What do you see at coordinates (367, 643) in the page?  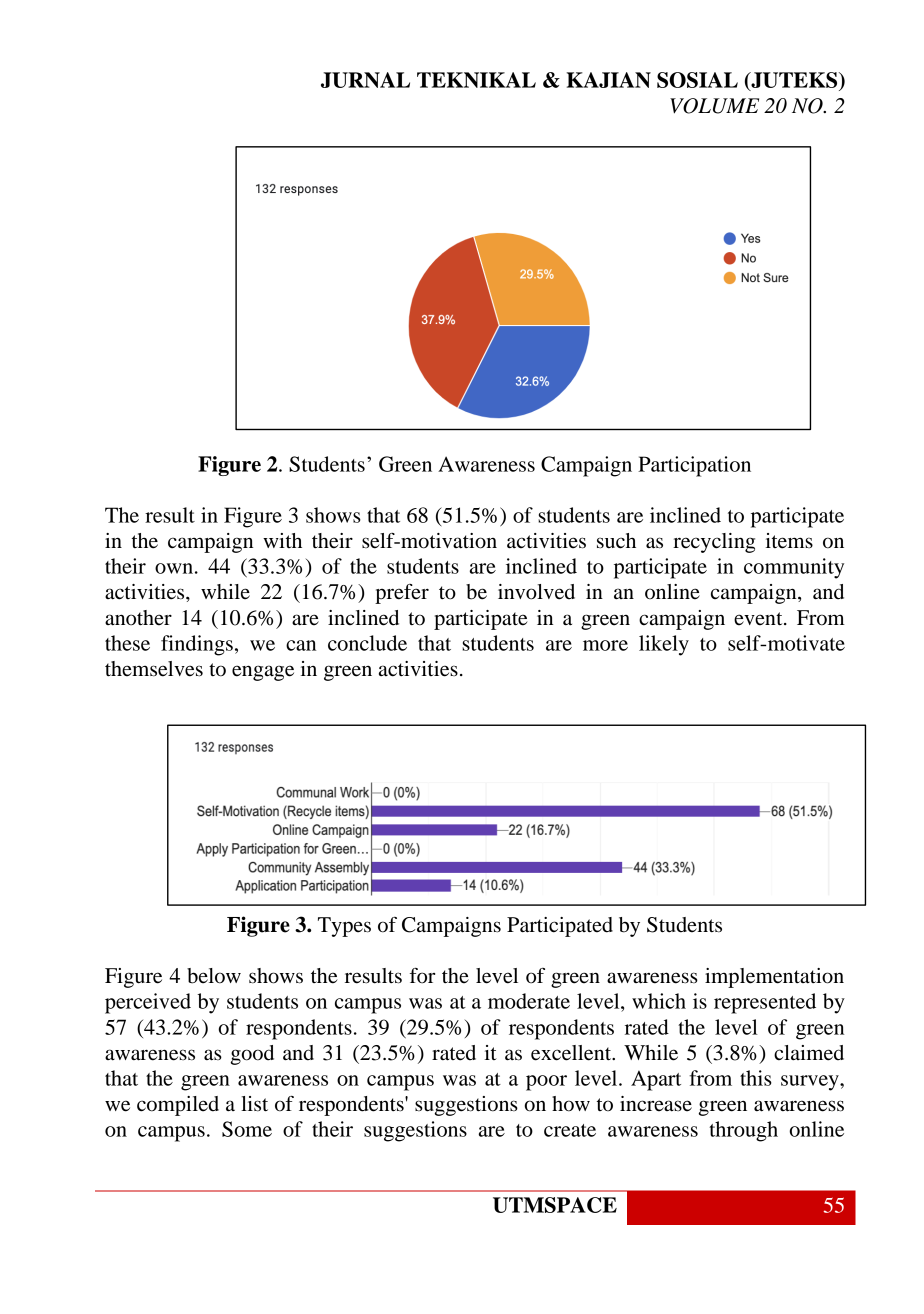 I see `conclude` at bounding box center [367, 643].
